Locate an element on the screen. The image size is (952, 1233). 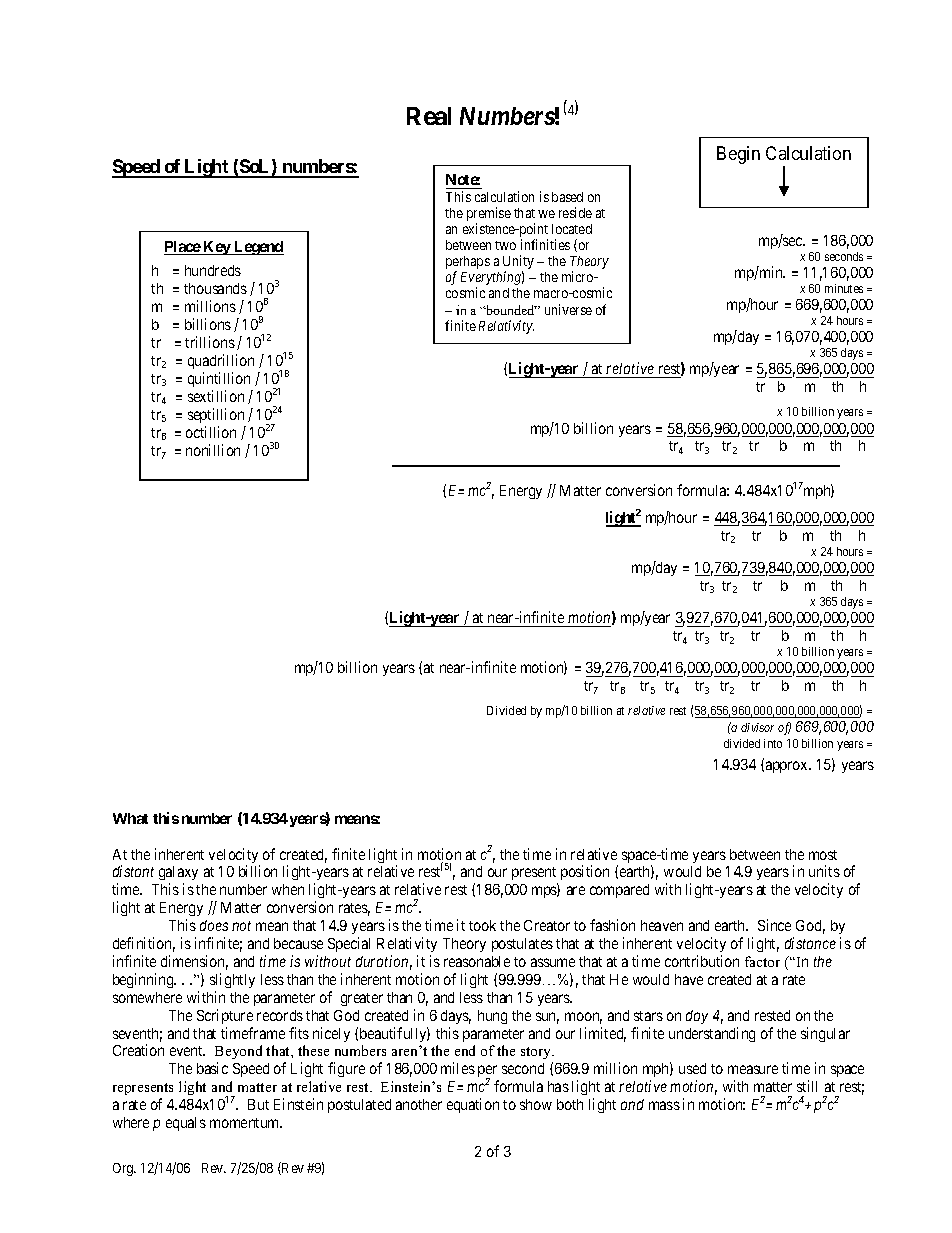
sextillion is located at coordinates (216, 396).
